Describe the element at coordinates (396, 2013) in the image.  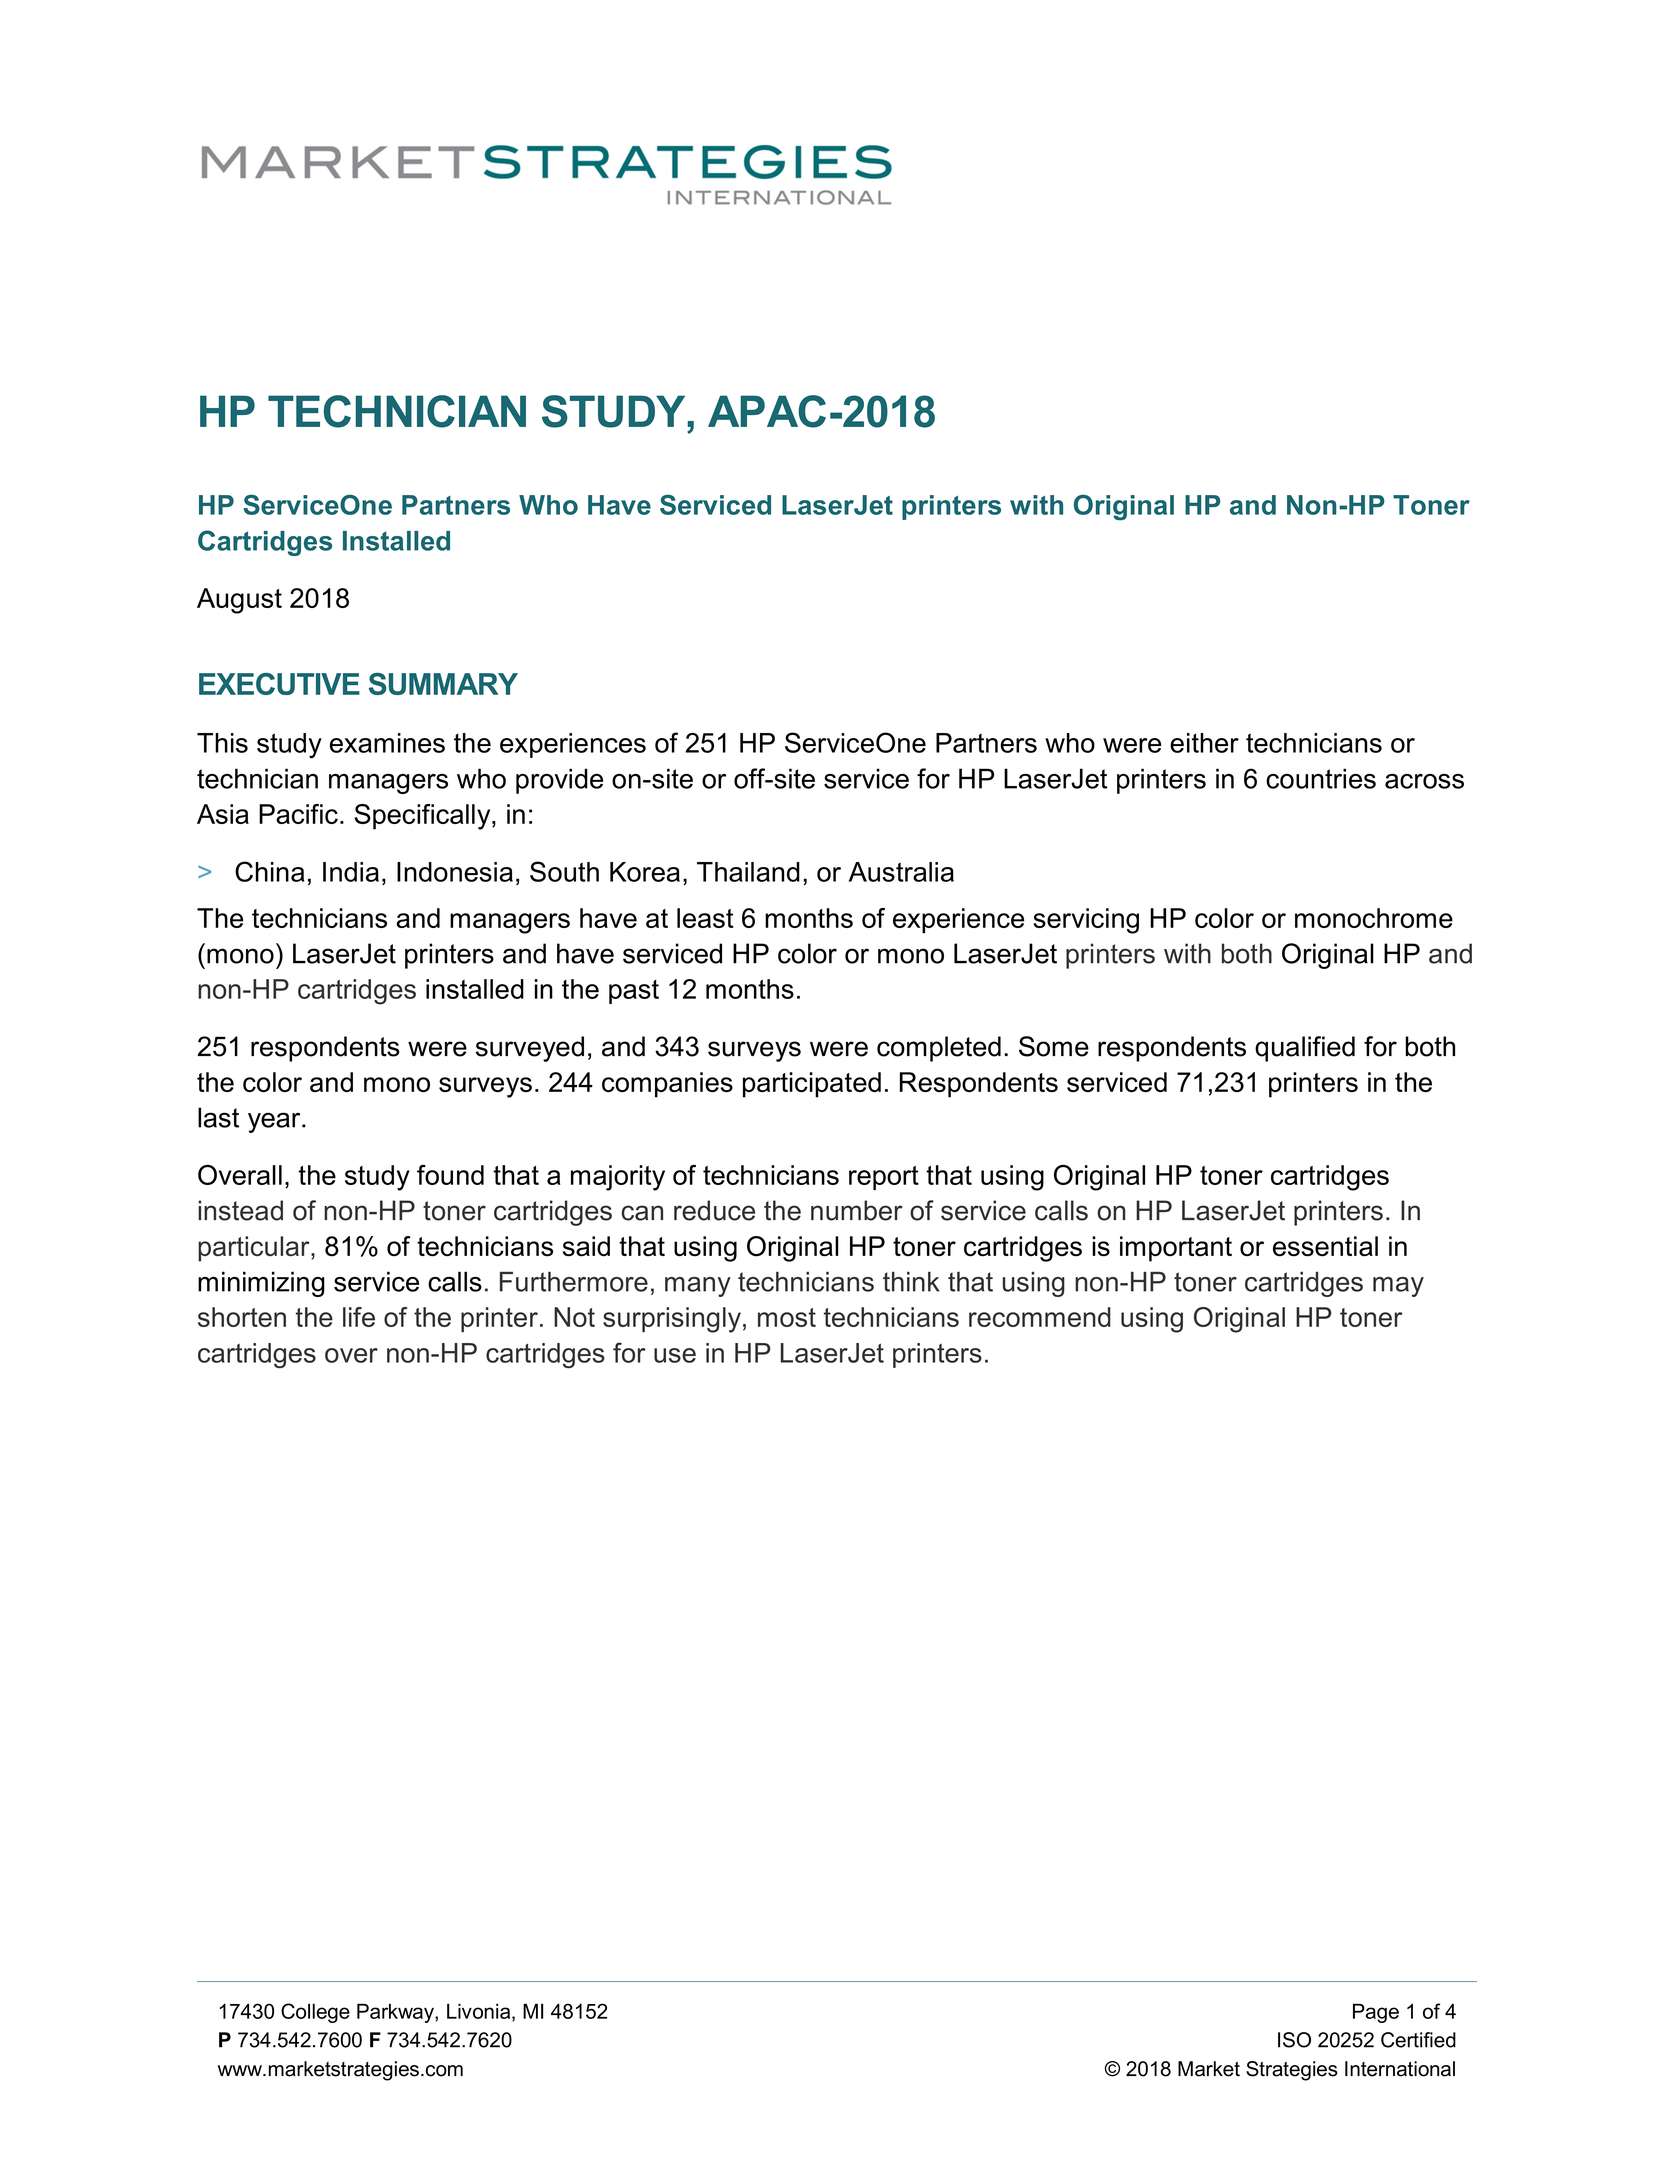
I see `Parkway` at that location.
